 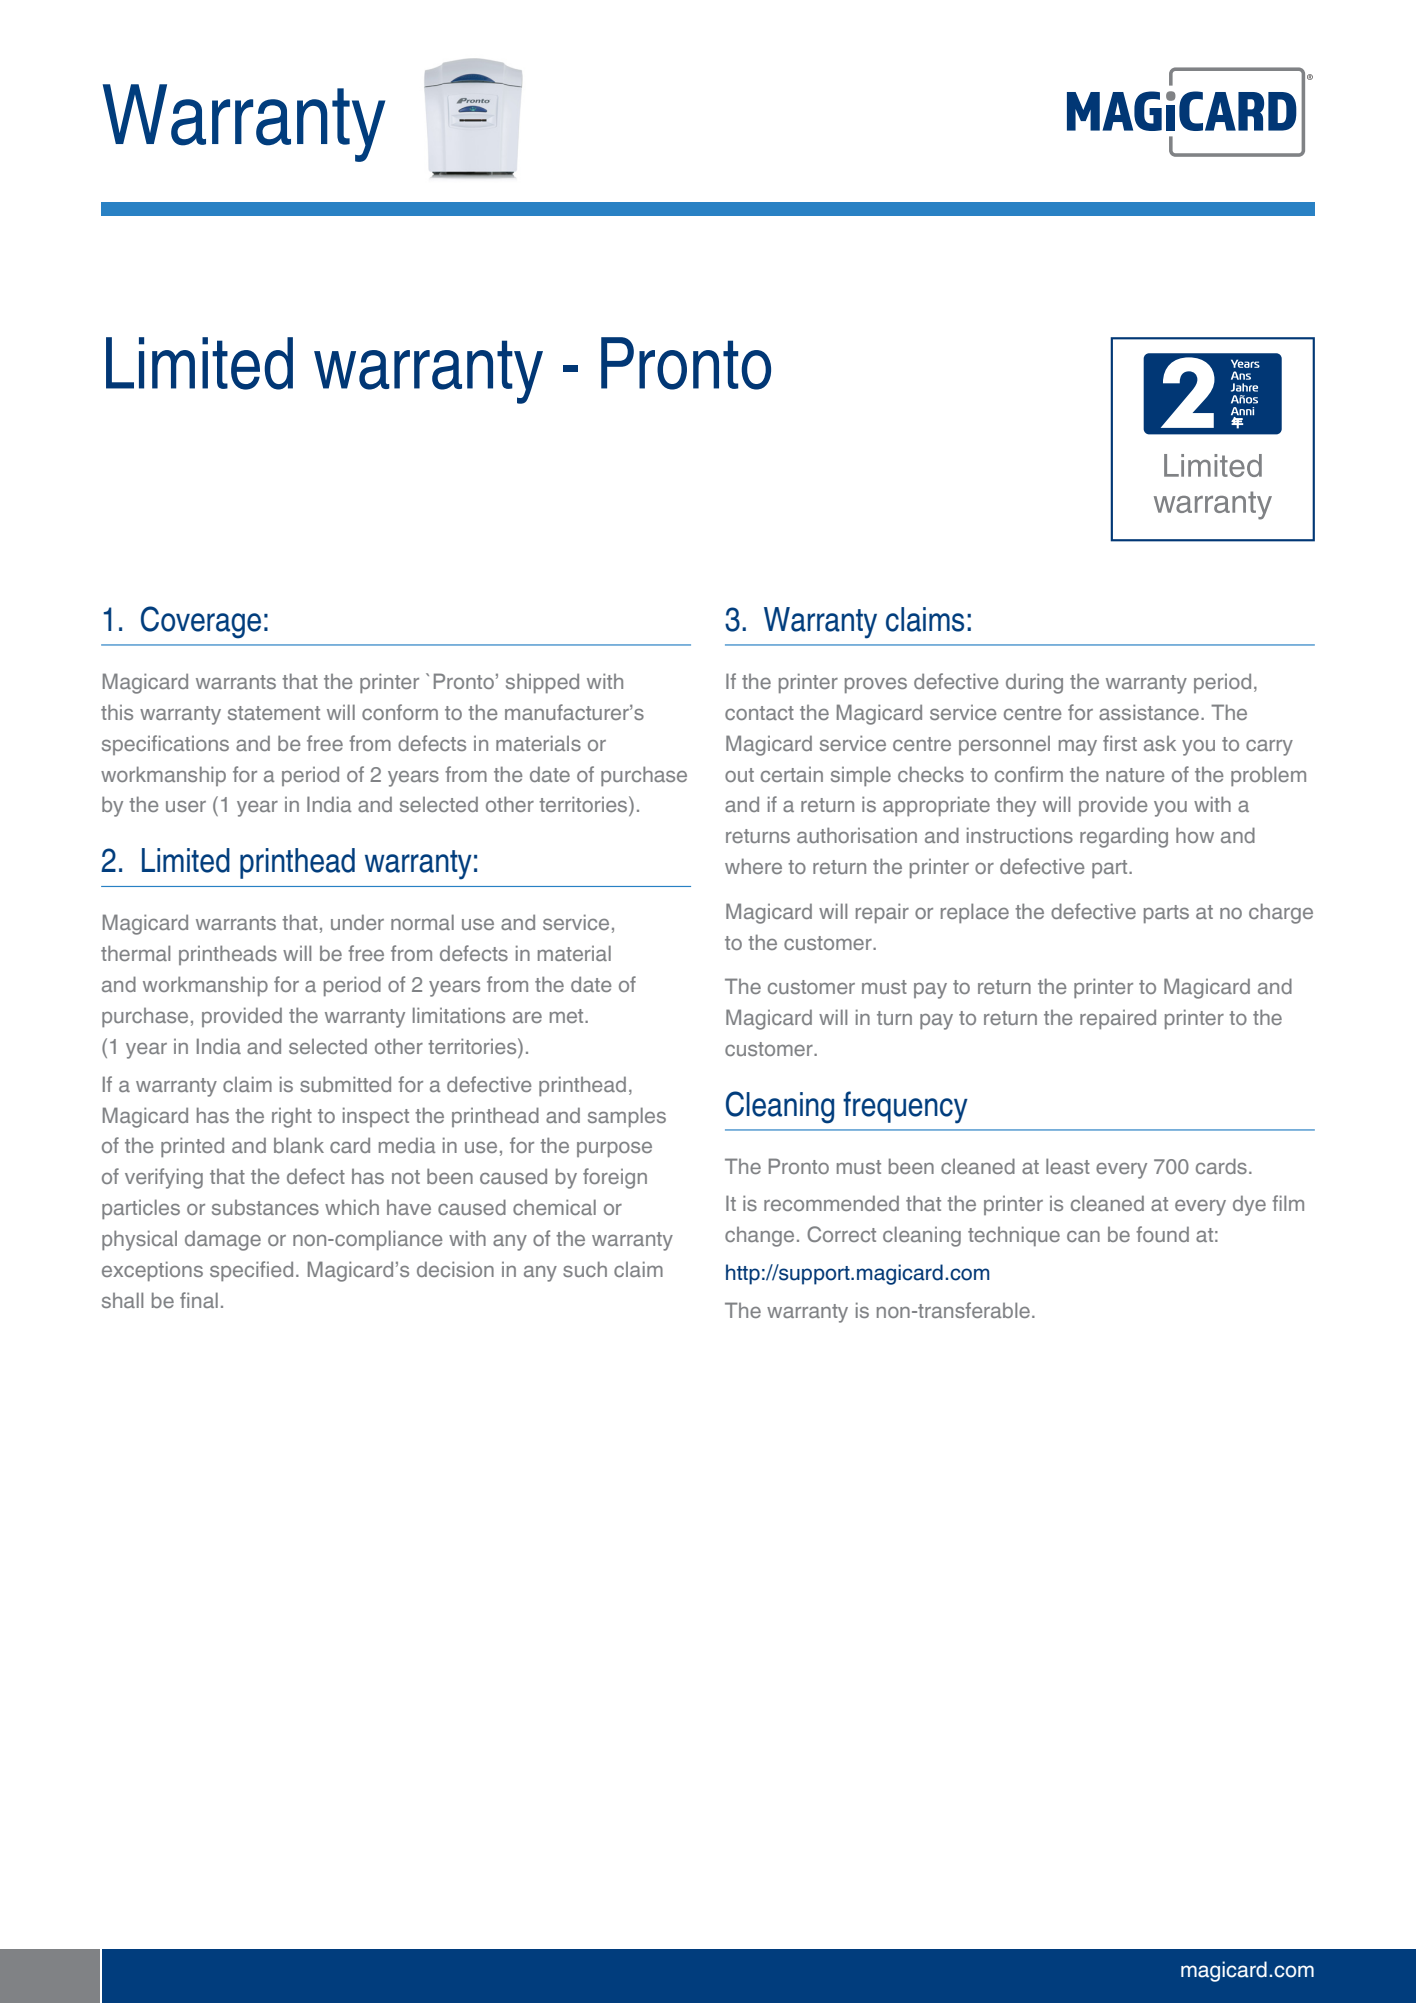 What do you see at coordinates (739, 775) in the screenshot?
I see `out` at bounding box center [739, 775].
